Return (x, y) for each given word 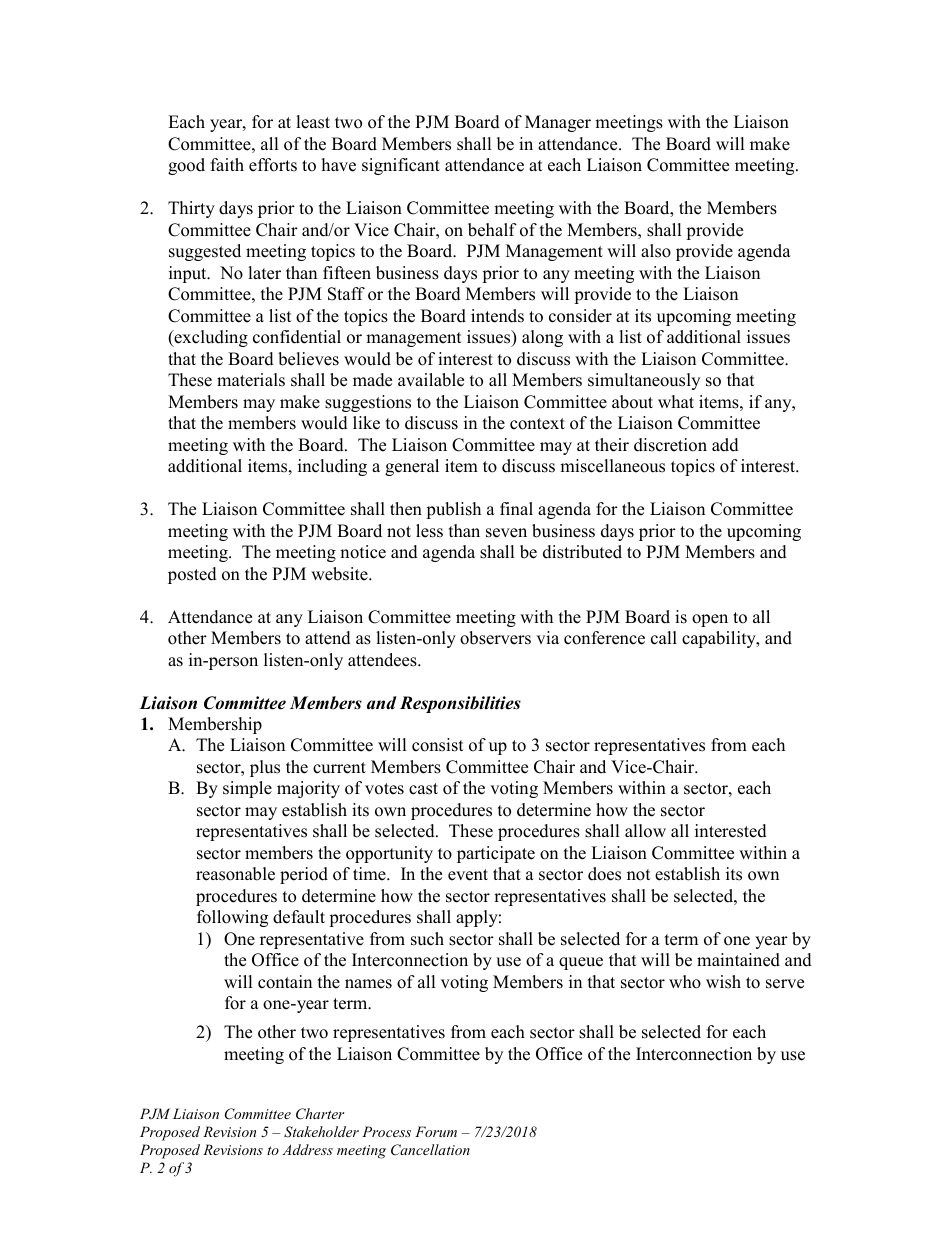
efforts (273, 165)
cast (423, 789)
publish (453, 510)
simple (247, 789)
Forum (436, 1131)
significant (401, 166)
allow (645, 831)
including (332, 467)
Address (307, 1149)
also (656, 251)
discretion (670, 445)
